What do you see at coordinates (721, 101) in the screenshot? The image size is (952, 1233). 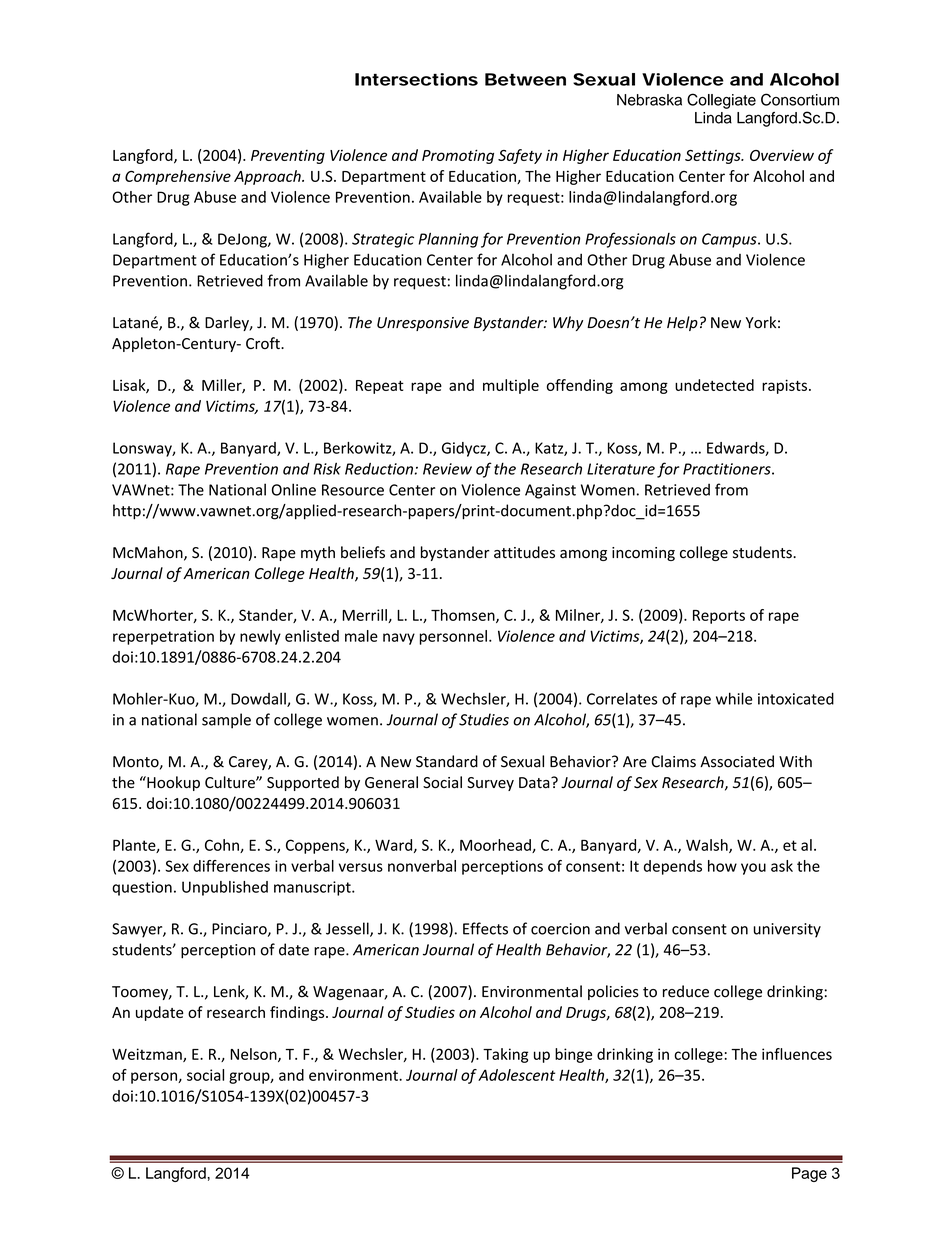 I see `Collegiate` at bounding box center [721, 101].
